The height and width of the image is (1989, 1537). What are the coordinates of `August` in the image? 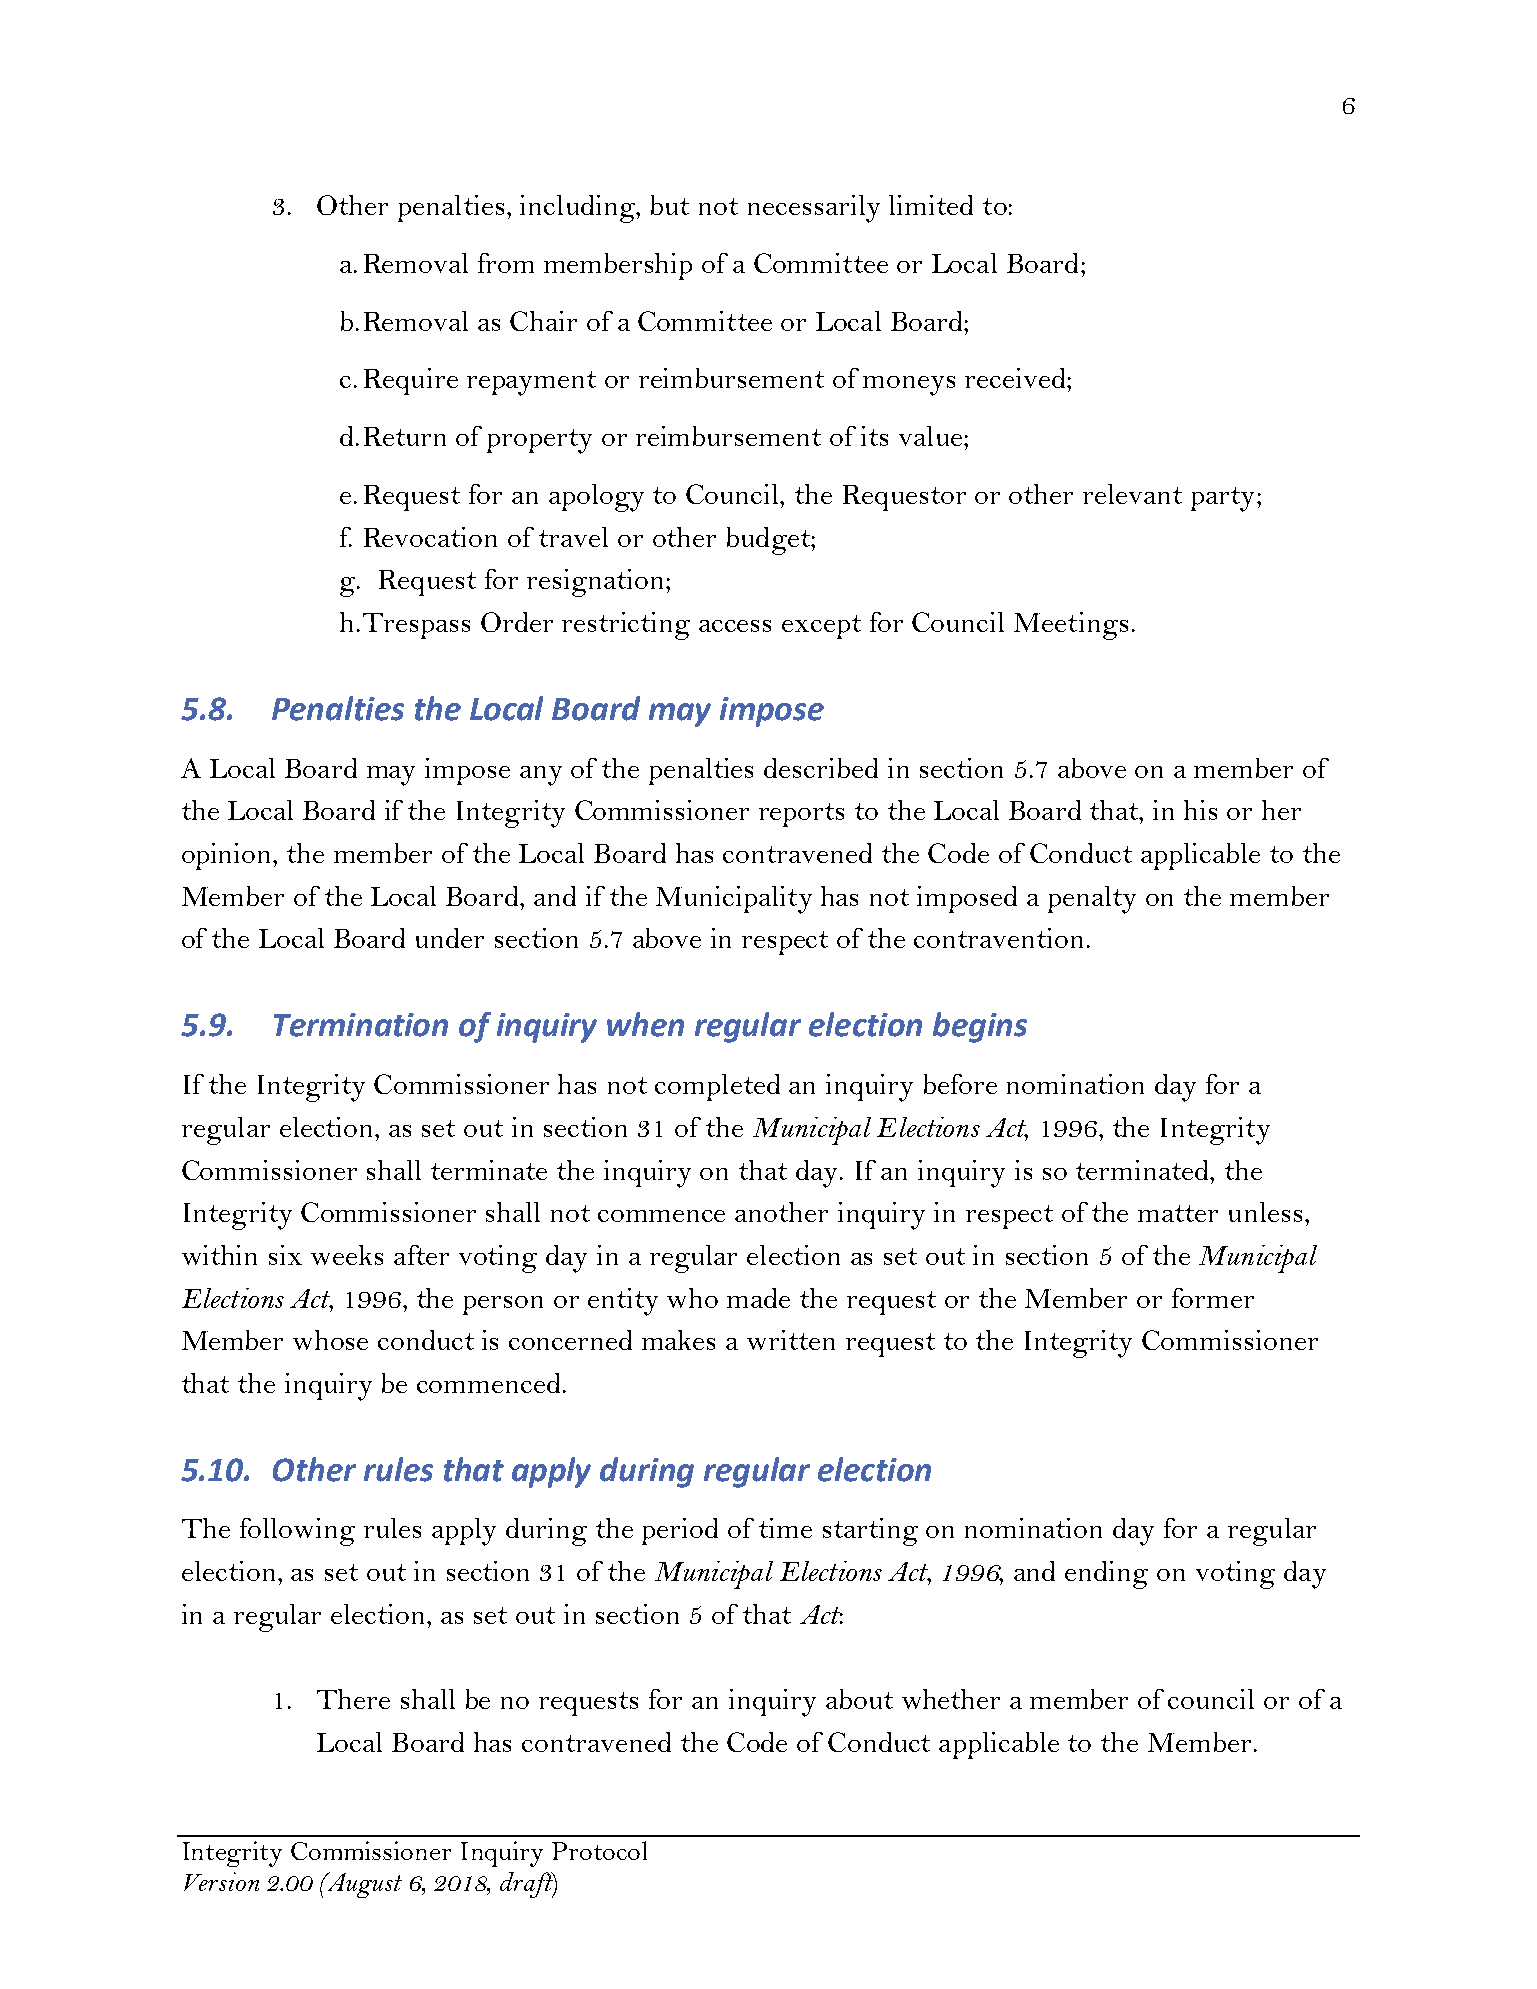 It's located at (363, 1885).
